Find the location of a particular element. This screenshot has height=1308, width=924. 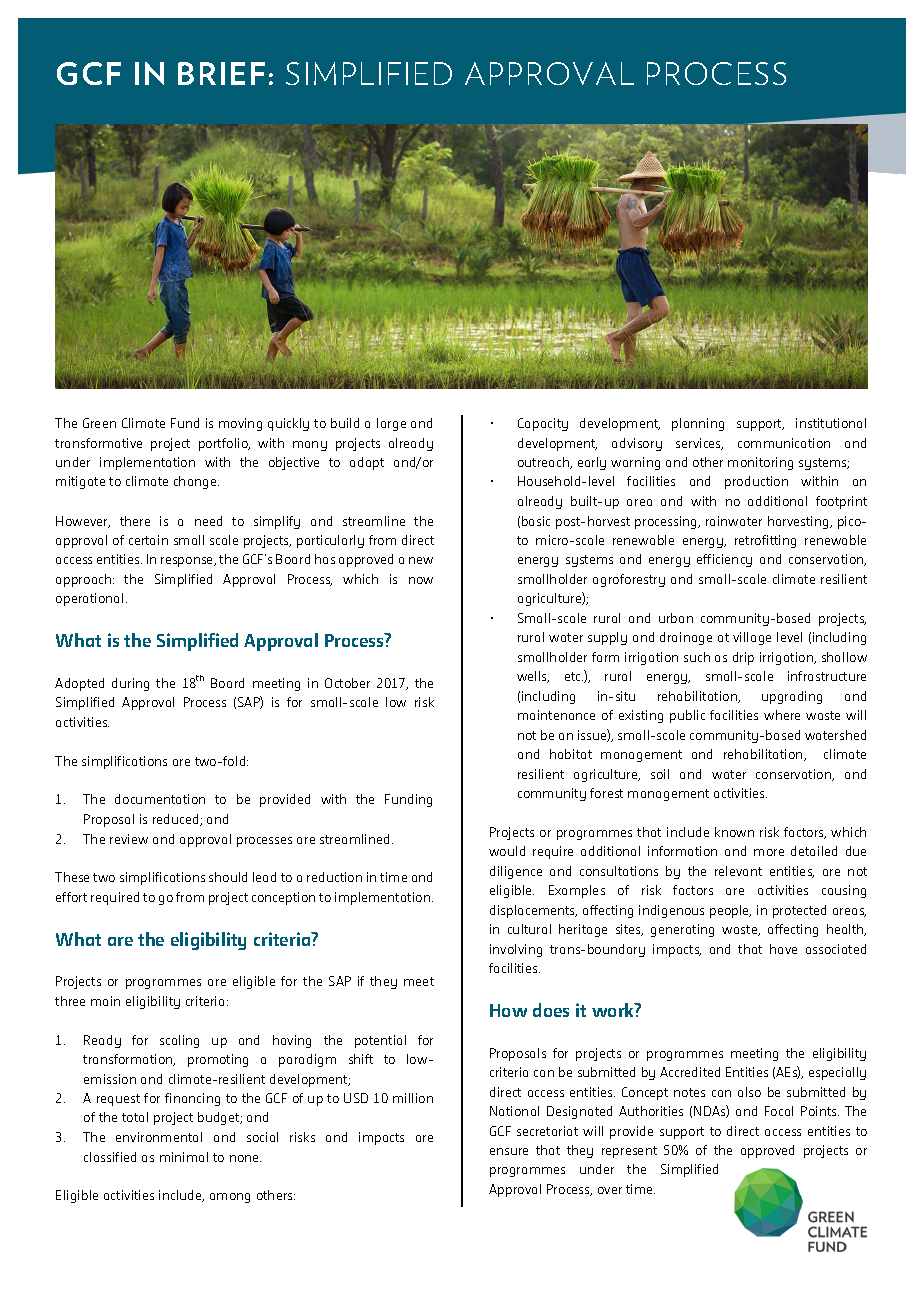

planning is located at coordinates (698, 424).
